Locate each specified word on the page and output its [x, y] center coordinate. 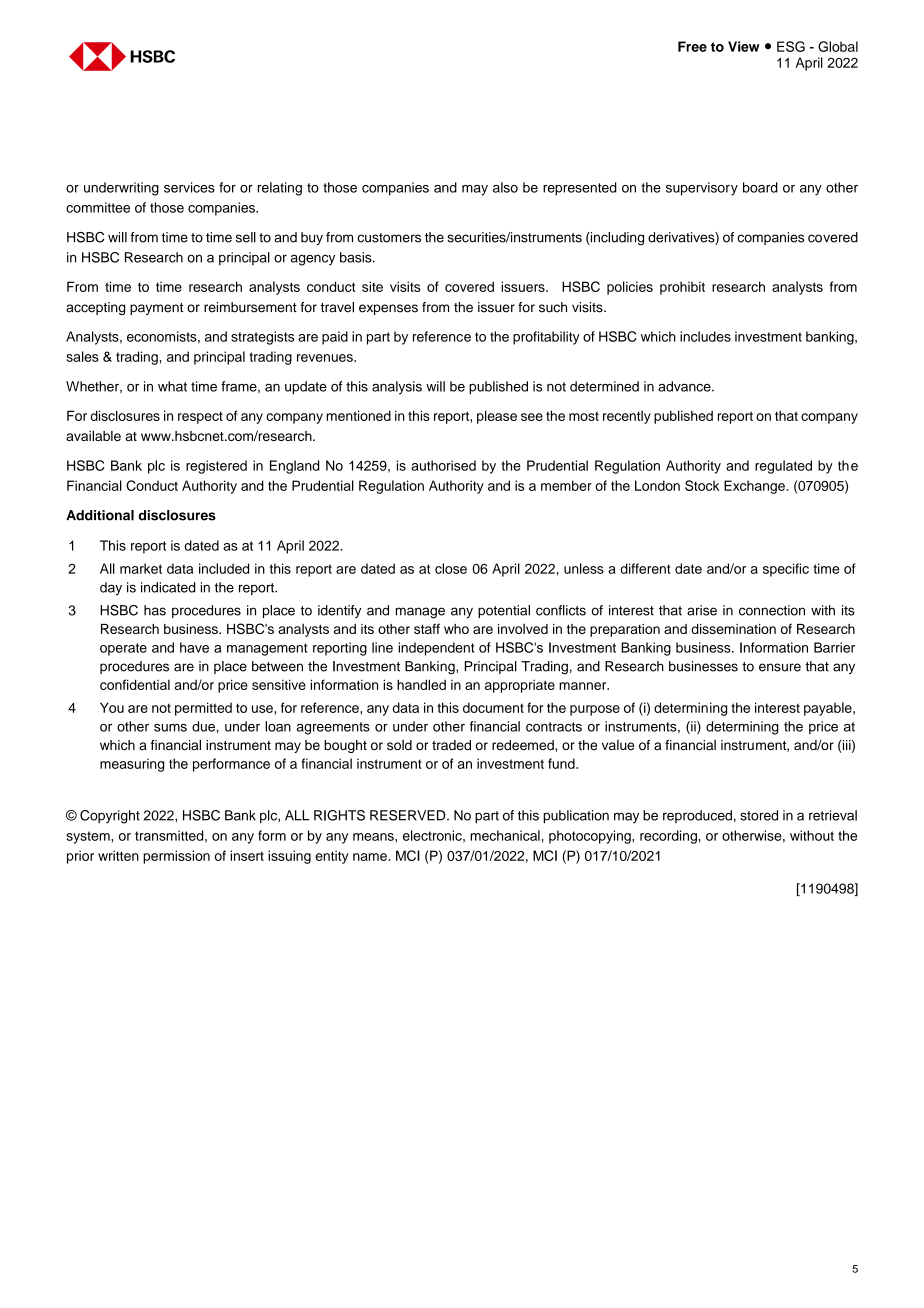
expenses [388, 309]
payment [156, 309]
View [744, 46]
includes [705, 336]
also [505, 187]
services [189, 187]
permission [176, 857]
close [451, 568]
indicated [168, 587]
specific [786, 570]
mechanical [505, 835]
